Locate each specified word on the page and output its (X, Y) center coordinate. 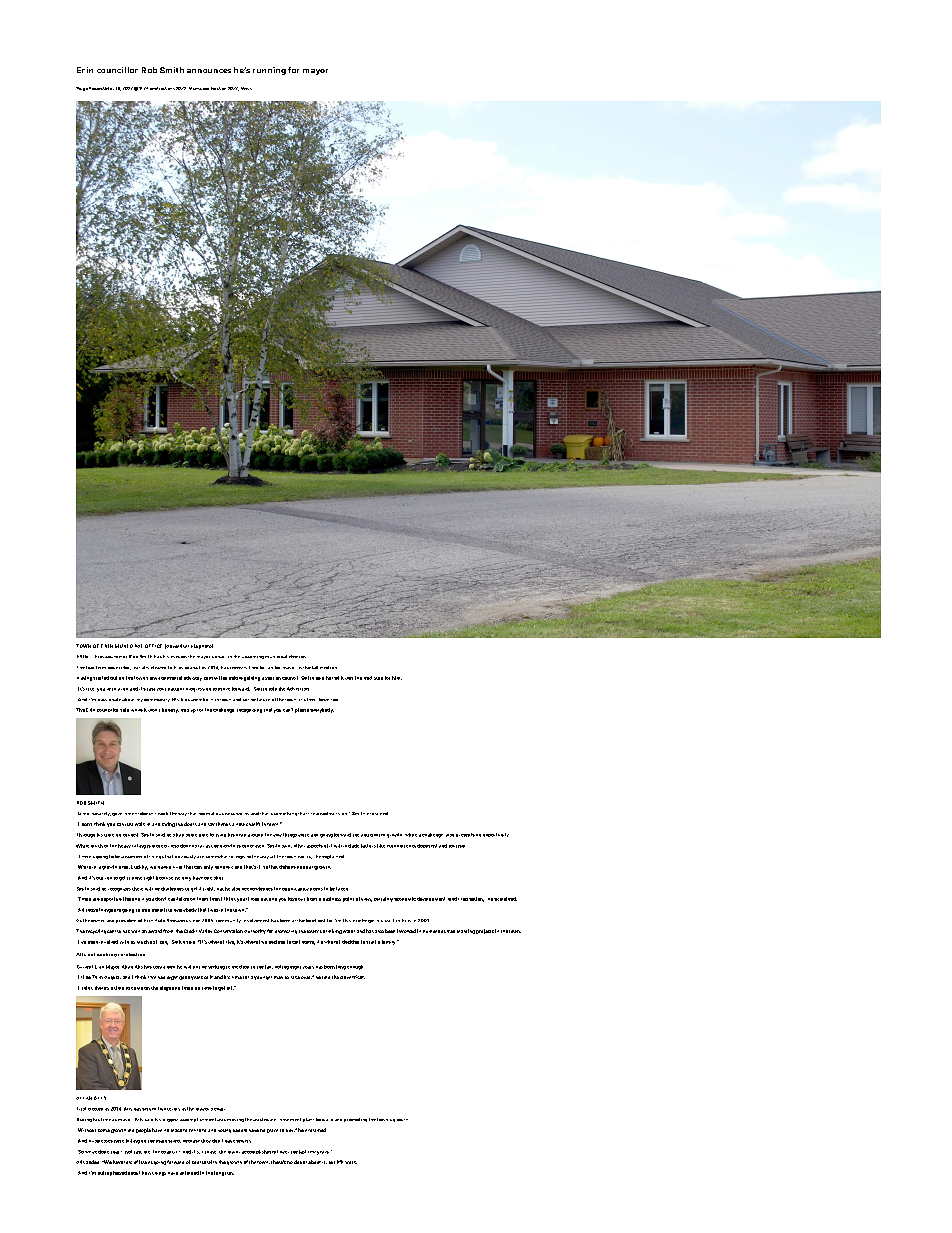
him (397, 678)
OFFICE (153, 646)
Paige (82, 89)
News (246, 88)
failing (133, 1141)
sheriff (253, 824)
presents (465, 835)
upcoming (253, 657)
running (269, 71)
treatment (290, 1119)
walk (140, 824)
